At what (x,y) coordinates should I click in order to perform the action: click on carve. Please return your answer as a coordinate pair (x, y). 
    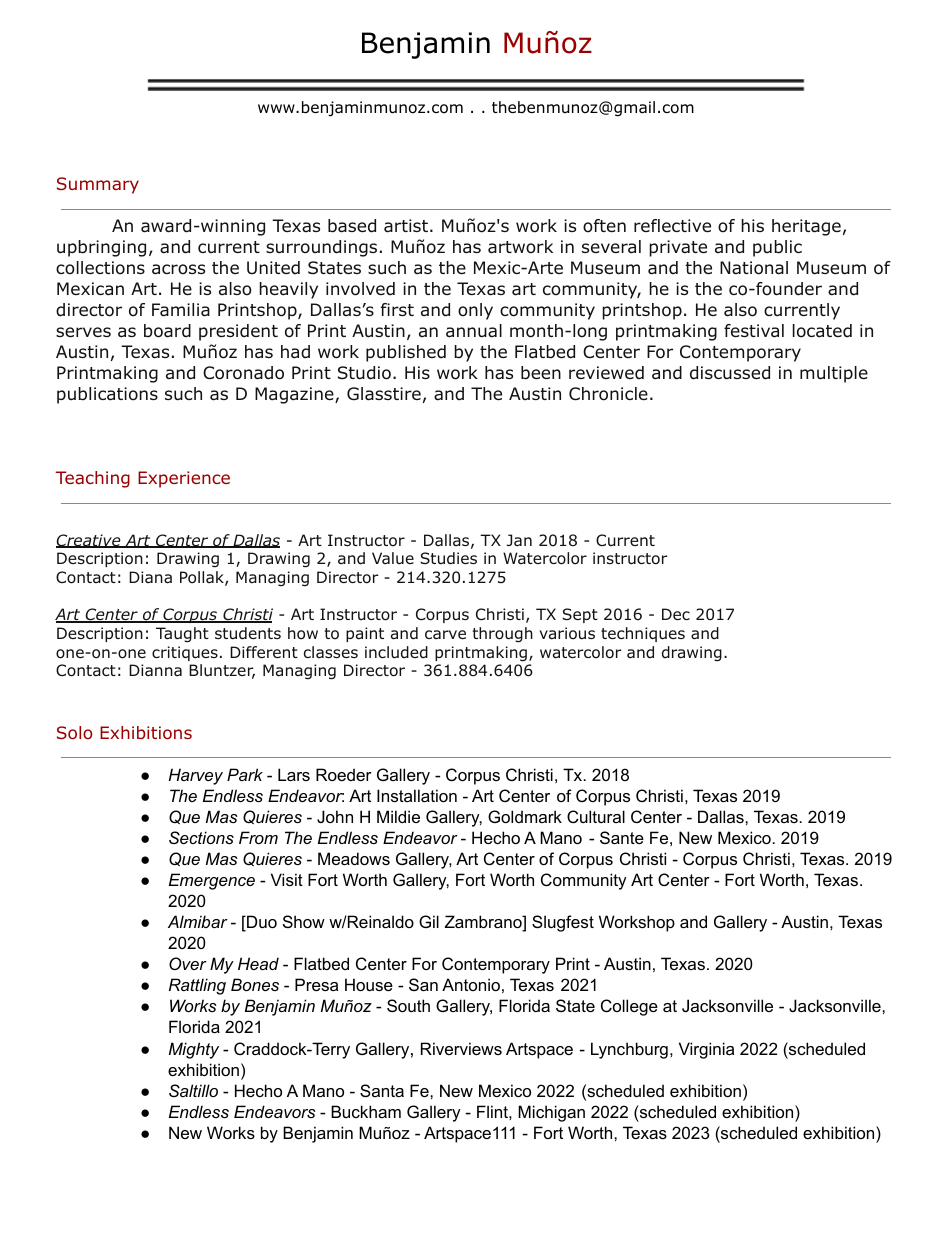
    Looking at the image, I should click on (445, 634).
